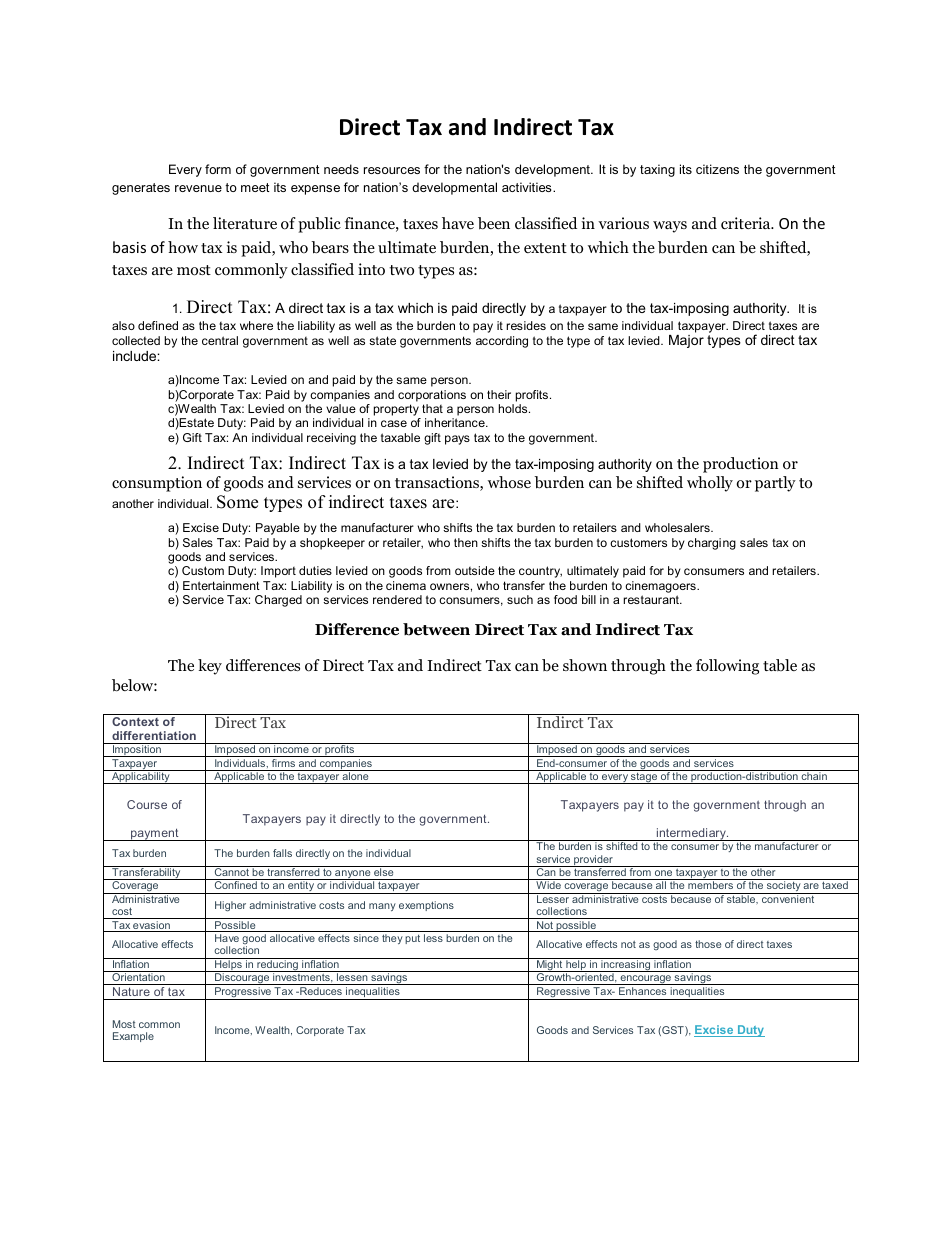  What do you see at coordinates (494, 223) in the image?
I see `been` at bounding box center [494, 223].
